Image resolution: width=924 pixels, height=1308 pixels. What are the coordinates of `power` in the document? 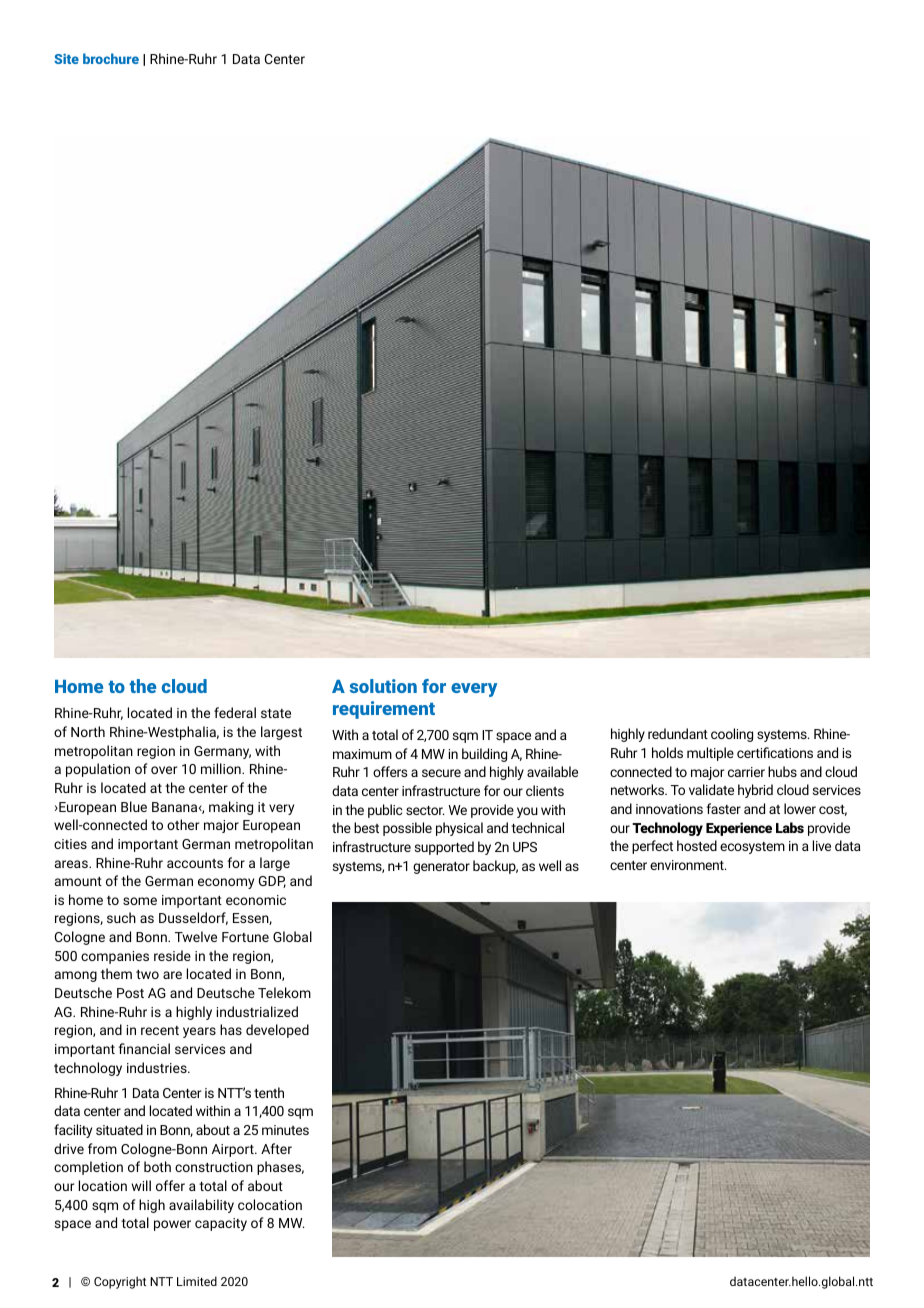 It's located at (172, 1225).
